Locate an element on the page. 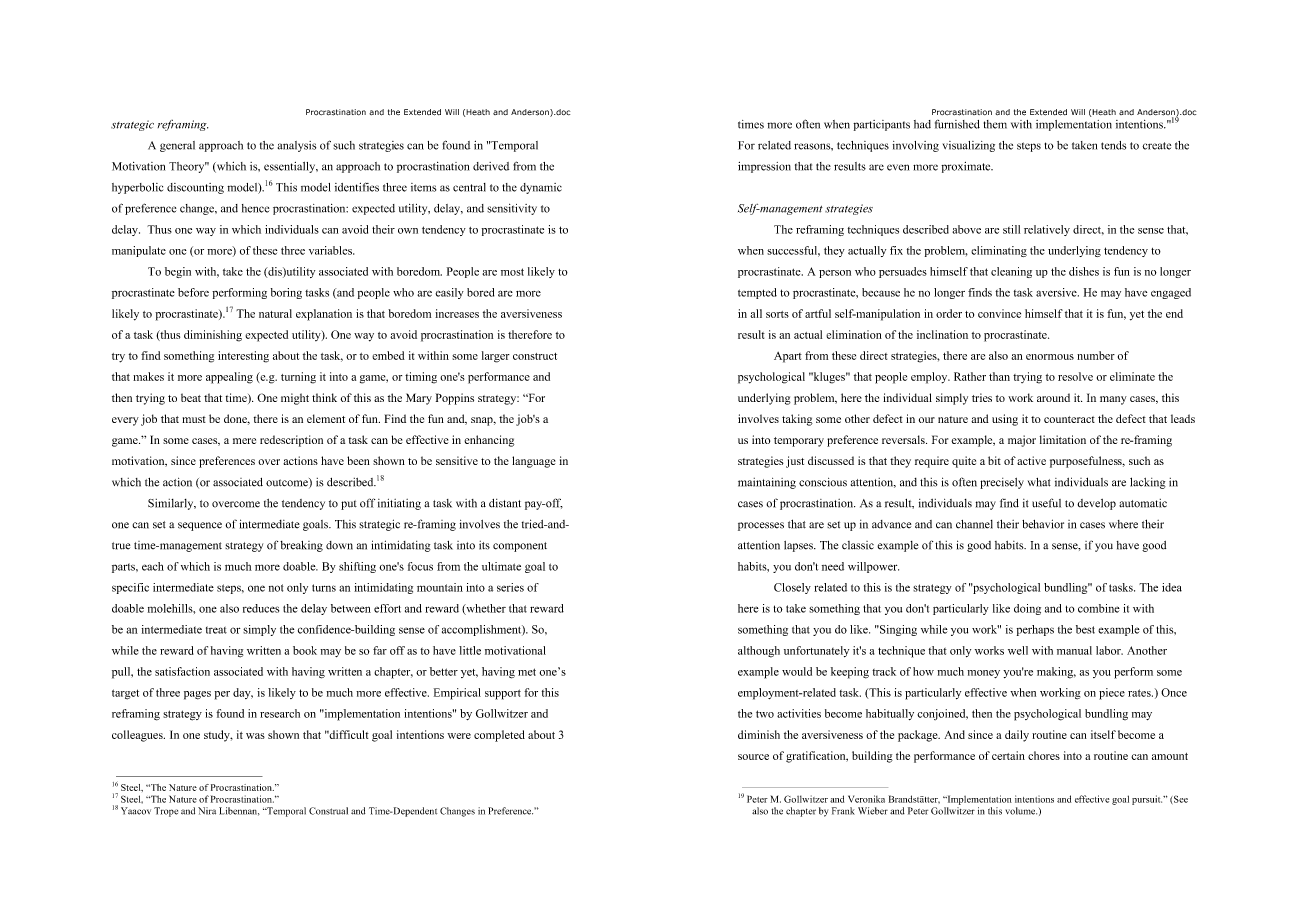  turns is located at coordinates (324, 588).
